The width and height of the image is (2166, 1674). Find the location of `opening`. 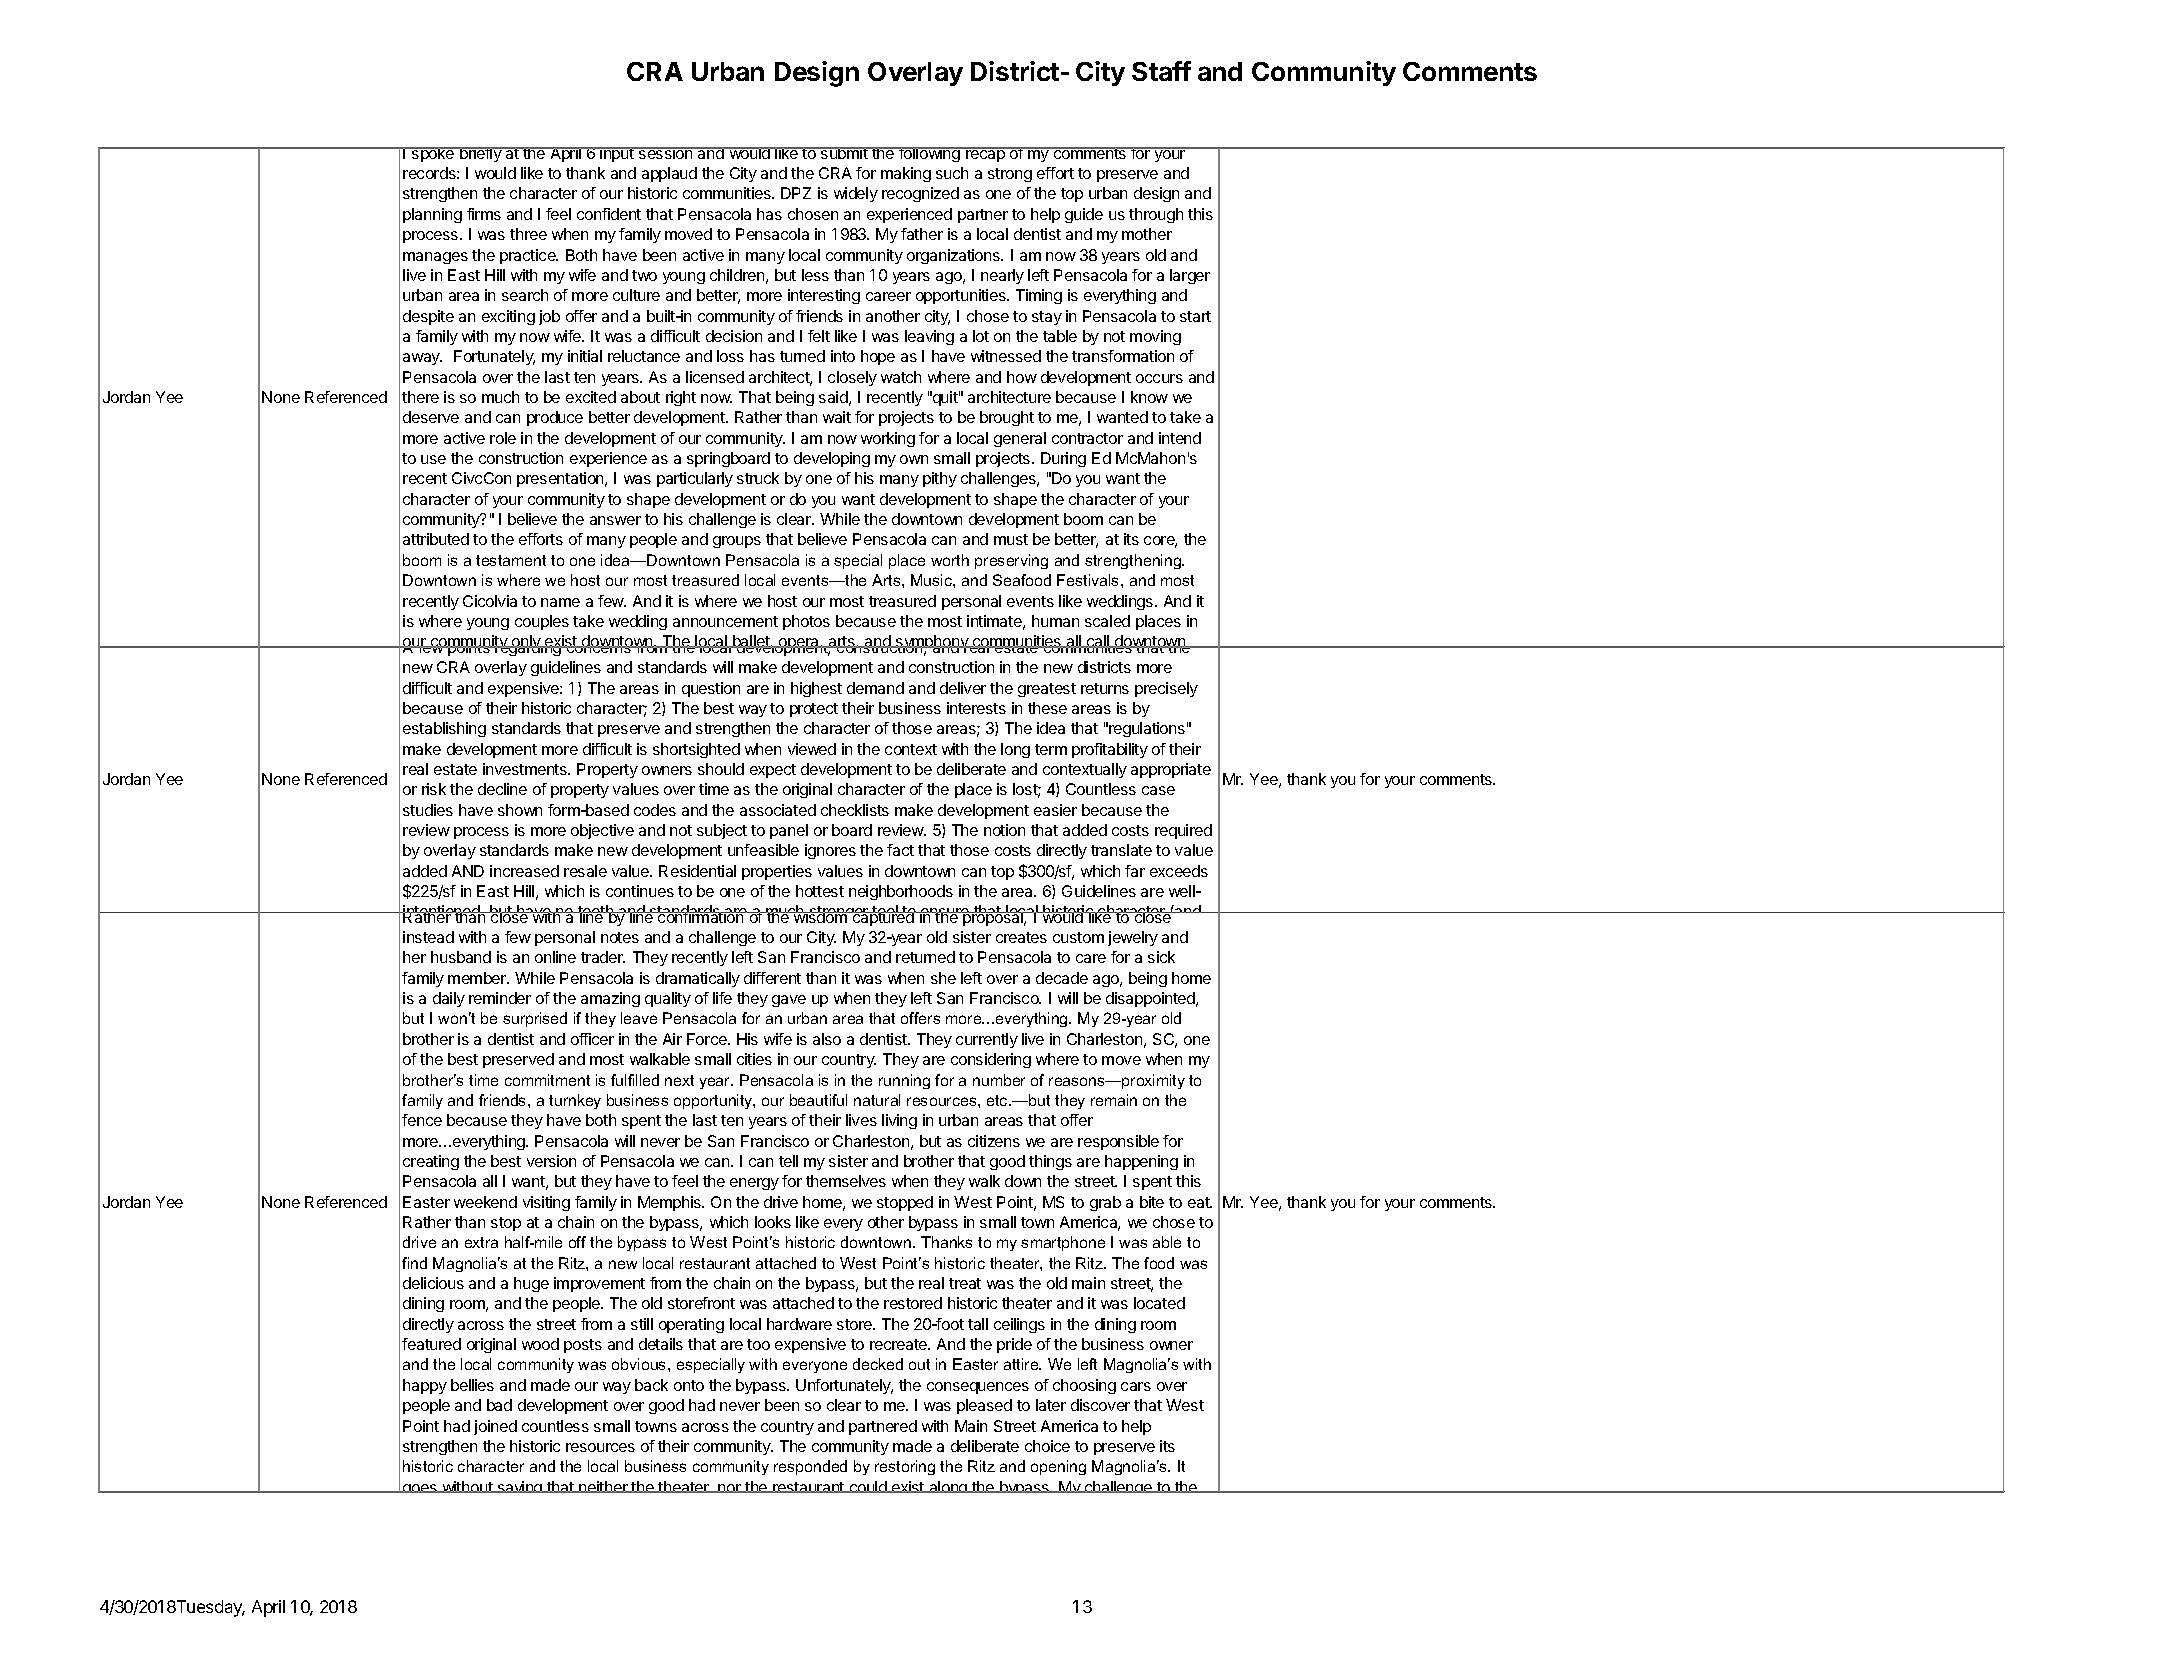

opening is located at coordinates (1058, 1467).
